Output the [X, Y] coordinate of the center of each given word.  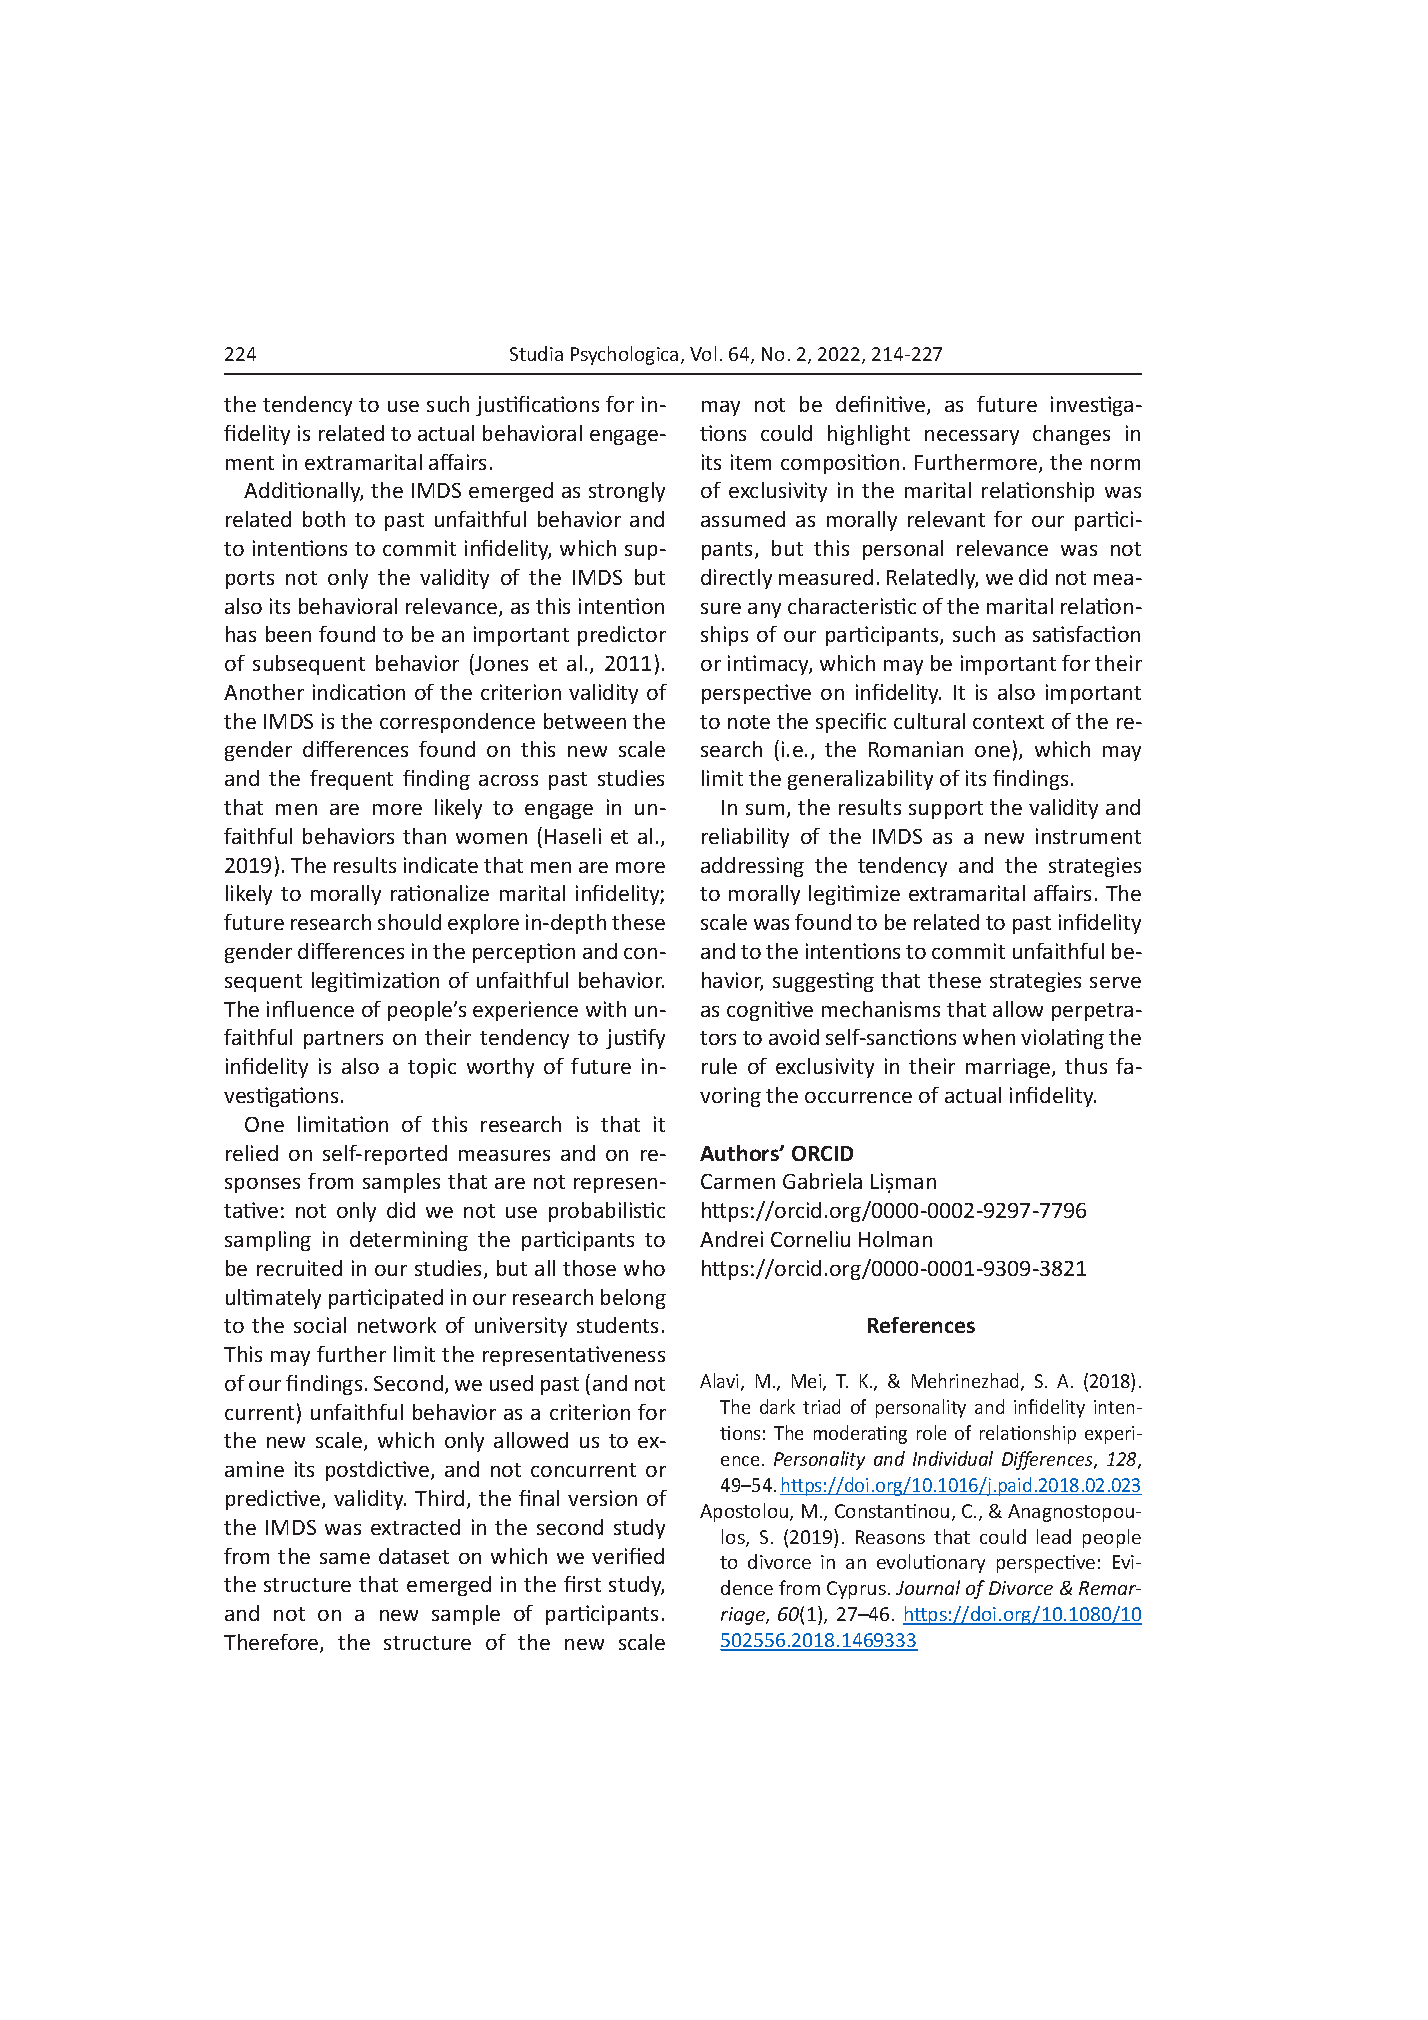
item [751, 462]
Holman [895, 1239]
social [320, 1325]
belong [633, 1299]
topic [432, 1068]
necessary [972, 437]
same [345, 1558]
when [989, 1037]
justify [635, 1039]
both [324, 519]
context [1008, 722]
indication [359, 692]
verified [628, 1556]
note [749, 722]
